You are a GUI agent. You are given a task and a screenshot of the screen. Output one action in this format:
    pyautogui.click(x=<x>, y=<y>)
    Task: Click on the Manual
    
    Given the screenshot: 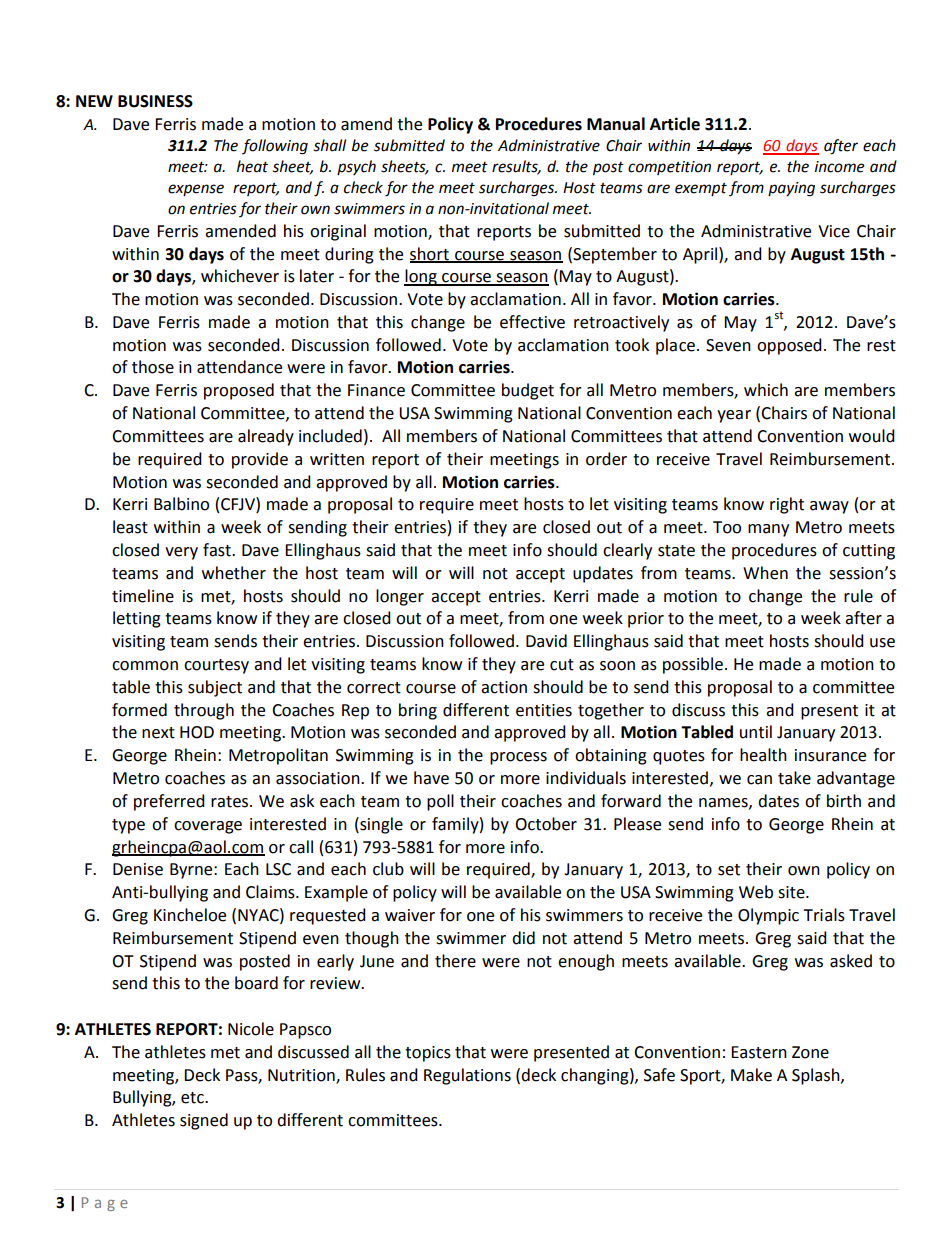 What is the action you would take?
    pyautogui.click(x=616, y=124)
